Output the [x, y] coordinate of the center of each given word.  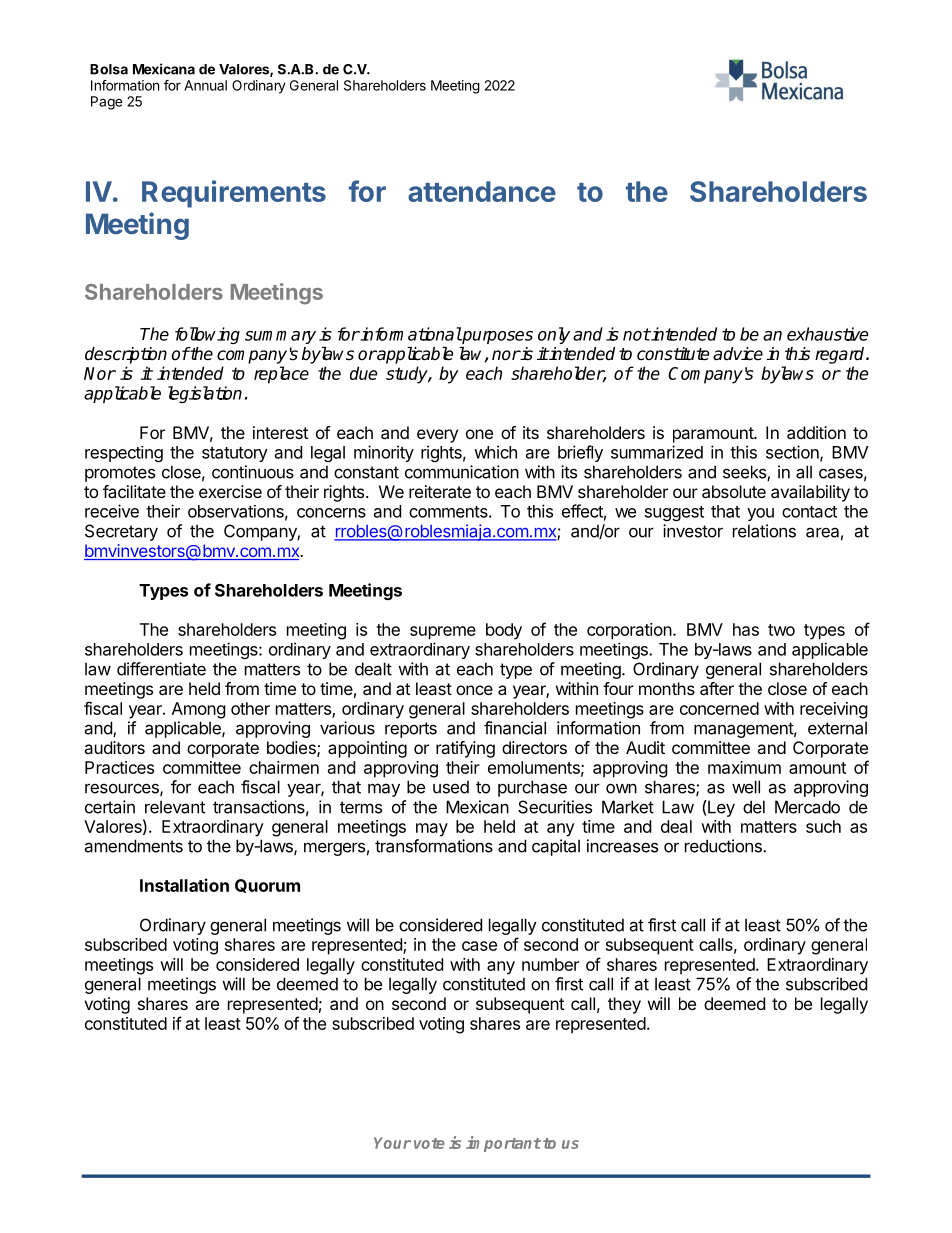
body [504, 631]
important [503, 1144]
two [781, 630]
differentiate [161, 669]
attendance [482, 191]
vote [429, 1143]
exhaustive [827, 334]
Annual [205, 85]
